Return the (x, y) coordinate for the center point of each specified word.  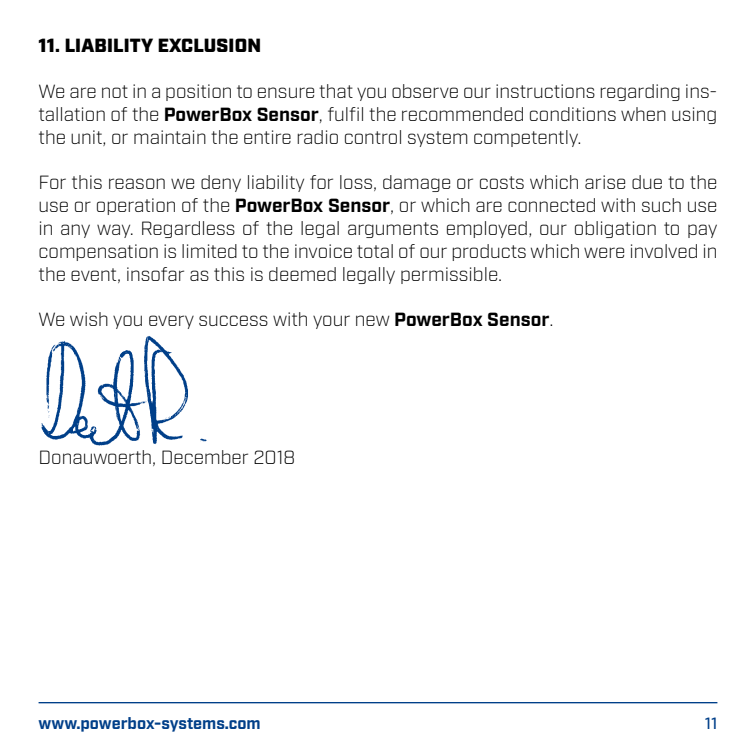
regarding (640, 92)
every (171, 322)
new (373, 320)
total (375, 251)
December (205, 457)
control (373, 137)
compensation (98, 252)
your (331, 322)
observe (425, 91)
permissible (450, 275)
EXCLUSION (209, 45)
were (604, 252)
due (647, 182)
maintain (170, 137)
